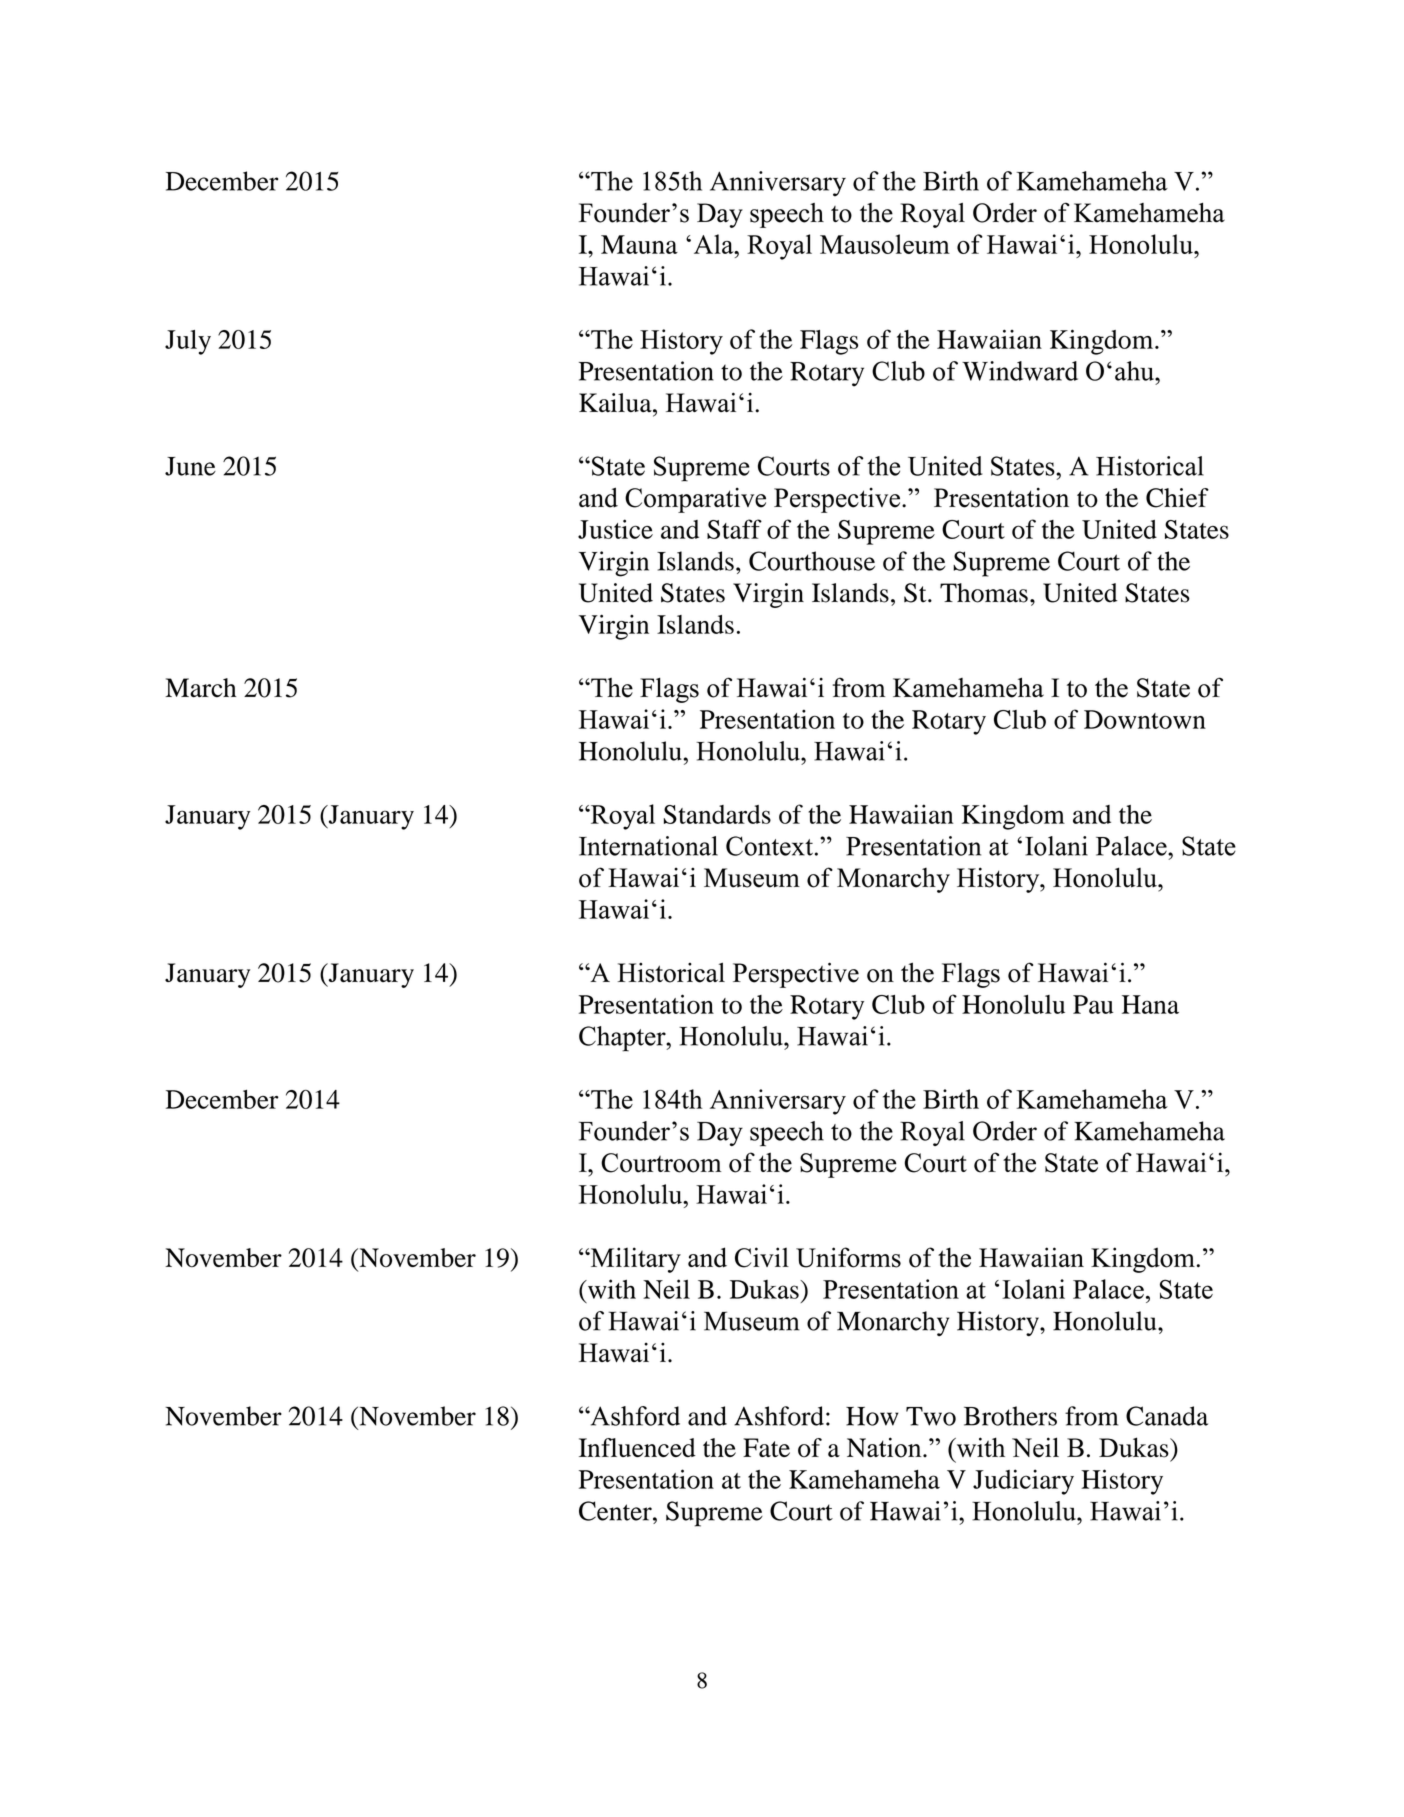 The image size is (1404, 1817). Describe the element at coordinates (766, 1447) in the screenshot. I see `Fate` at that location.
